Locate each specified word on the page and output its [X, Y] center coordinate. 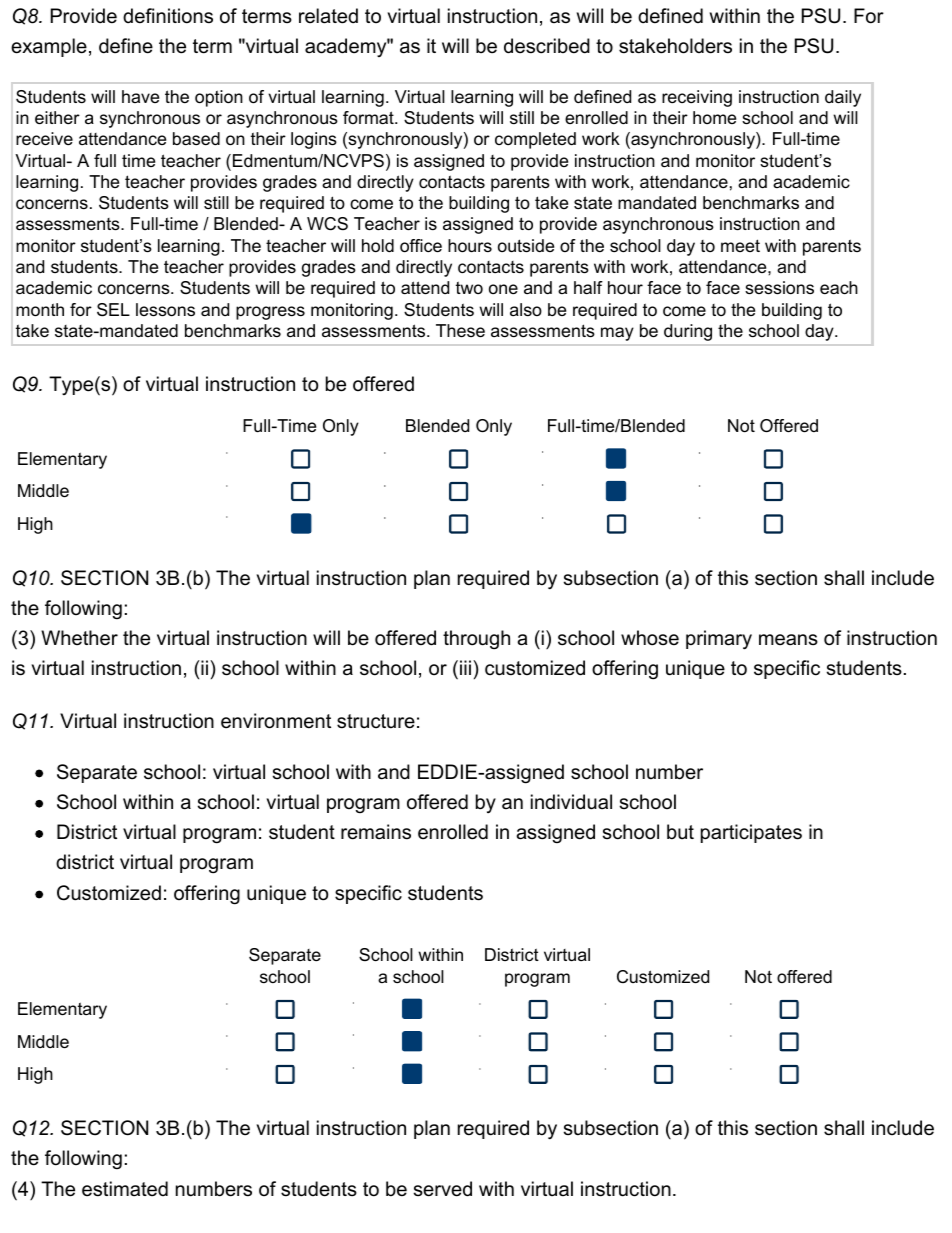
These [460, 331]
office [421, 246]
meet [740, 245]
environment [276, 721]
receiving [697, 98]
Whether [79, 638]
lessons [165, 310]
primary [719, 640]
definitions [168, 16]
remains [376, 832]
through [476, 640]
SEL [113, 310]
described [547, 46]
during [688, 332]
